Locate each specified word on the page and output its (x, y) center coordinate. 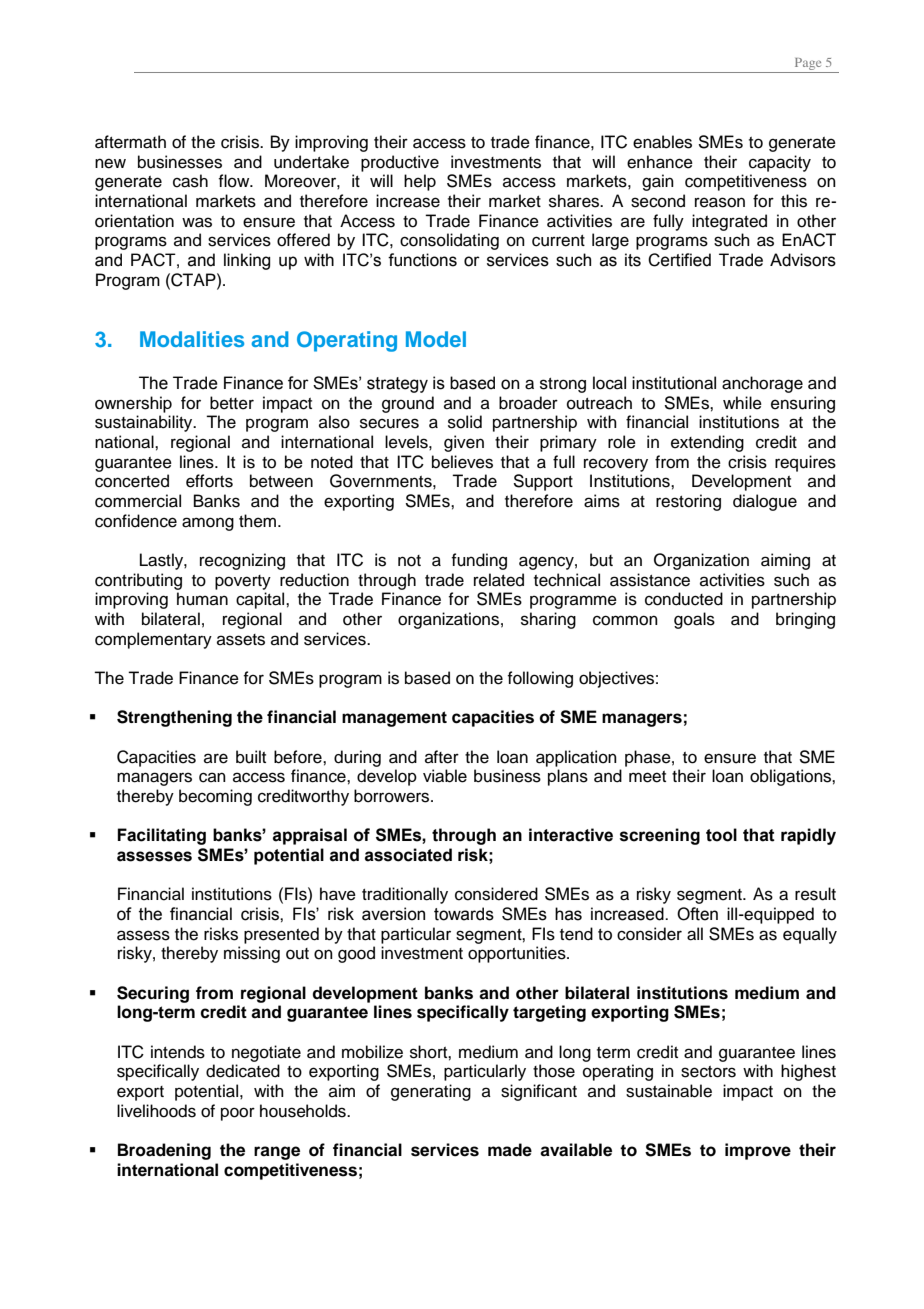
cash (190, 181)
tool (721, 835)
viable (445, 776)
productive (400, 163)
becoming (215, 797)
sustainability (145, 423)
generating (431, 1092)
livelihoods (156, 1111)
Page (808, 64)
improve (758, 1151)
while (742, 403)
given (464, 443)
